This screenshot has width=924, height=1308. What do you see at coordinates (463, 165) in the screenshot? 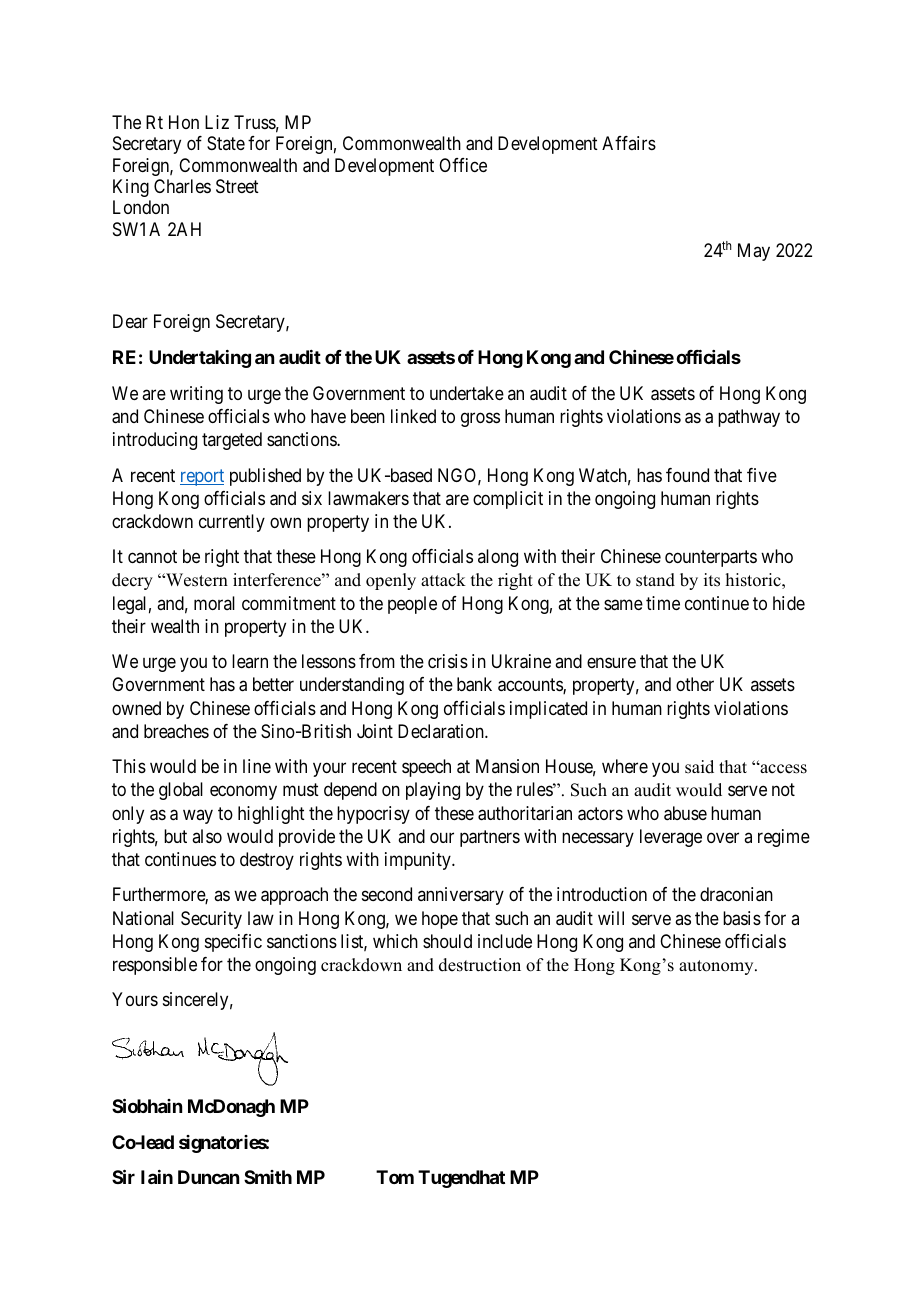
I see `Office` at bounding box center [463, 165].
